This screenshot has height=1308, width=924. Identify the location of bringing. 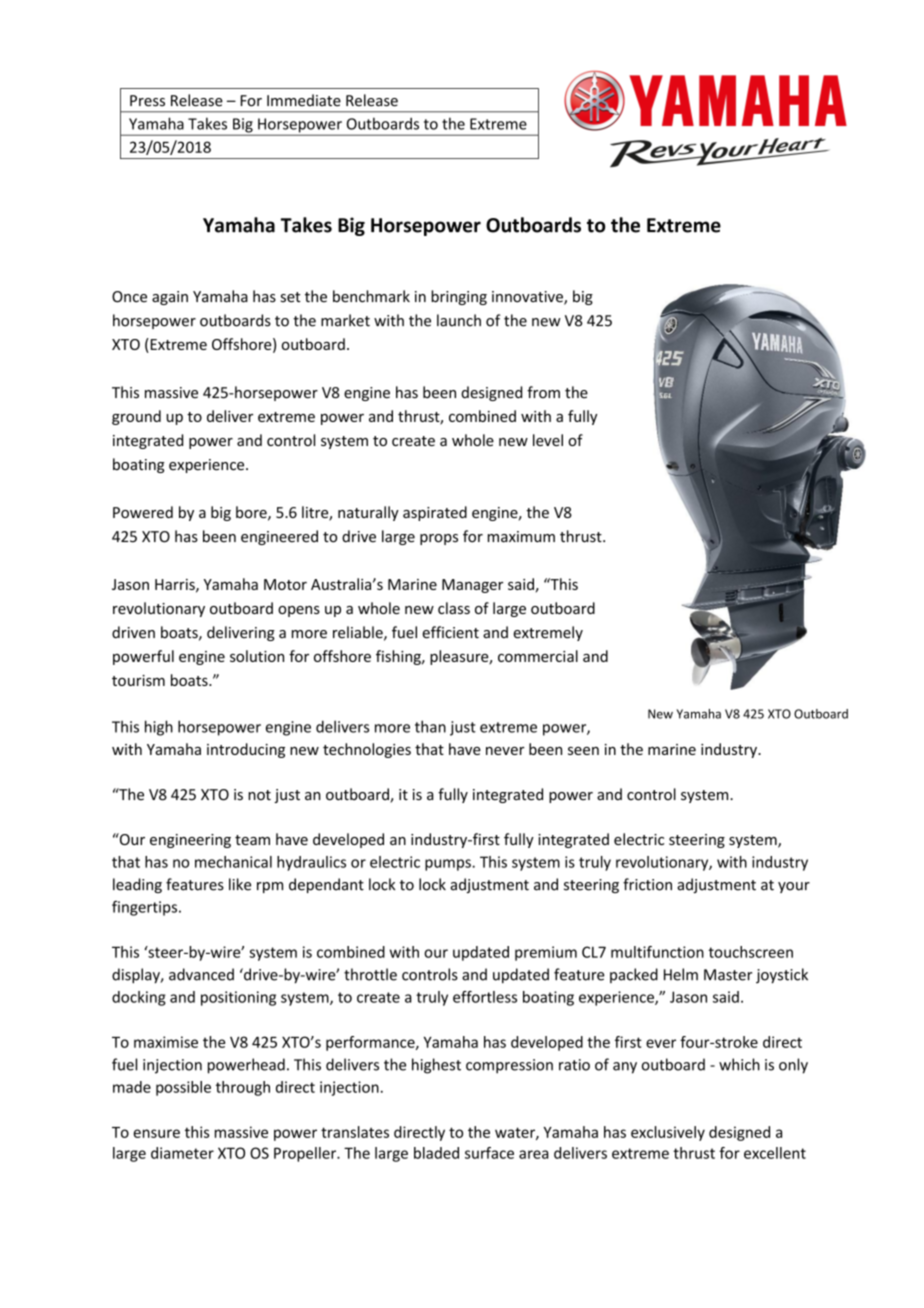
(459, 297).
